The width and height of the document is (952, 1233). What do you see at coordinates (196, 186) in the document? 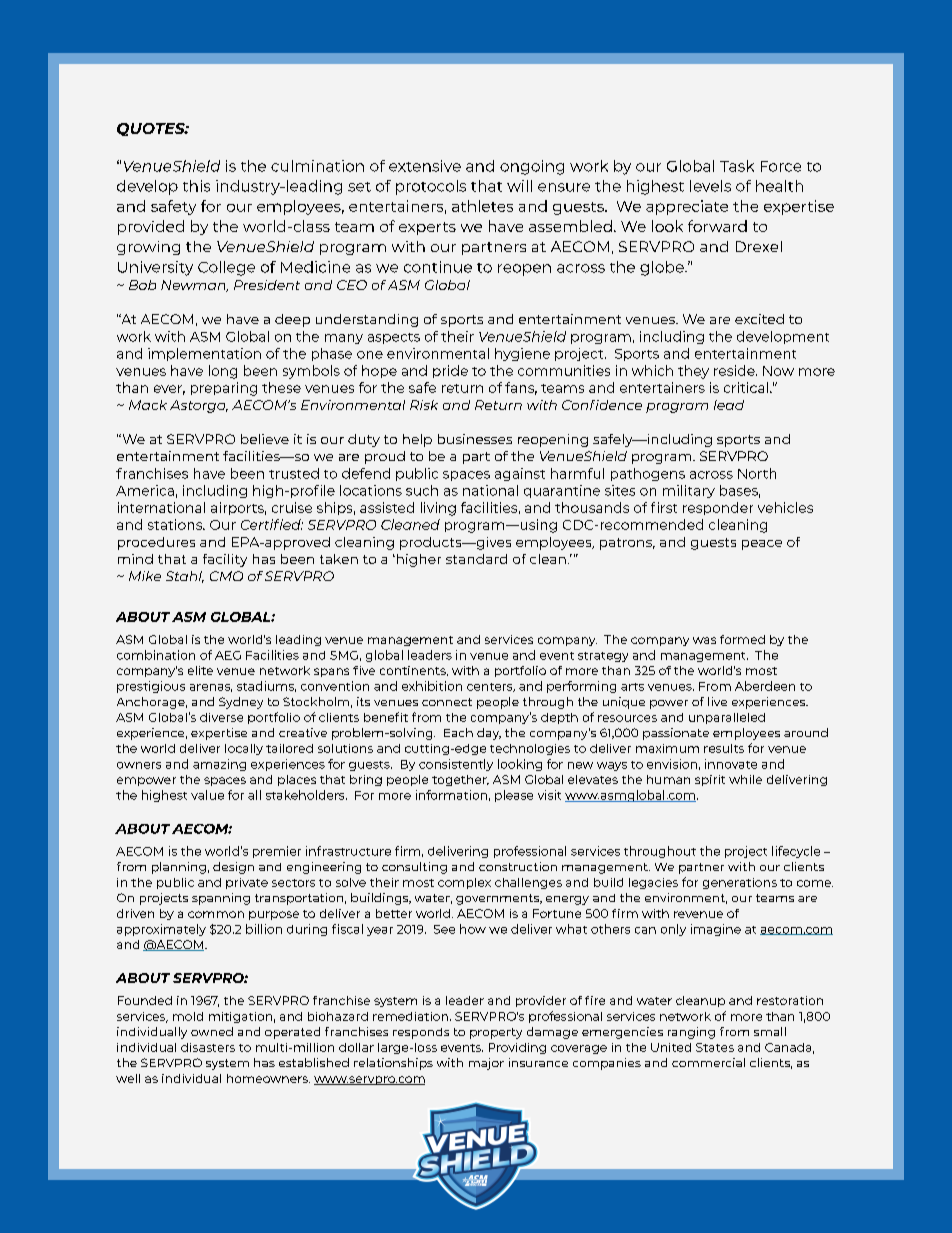
I see `this` at bounding box center [196, 186].
